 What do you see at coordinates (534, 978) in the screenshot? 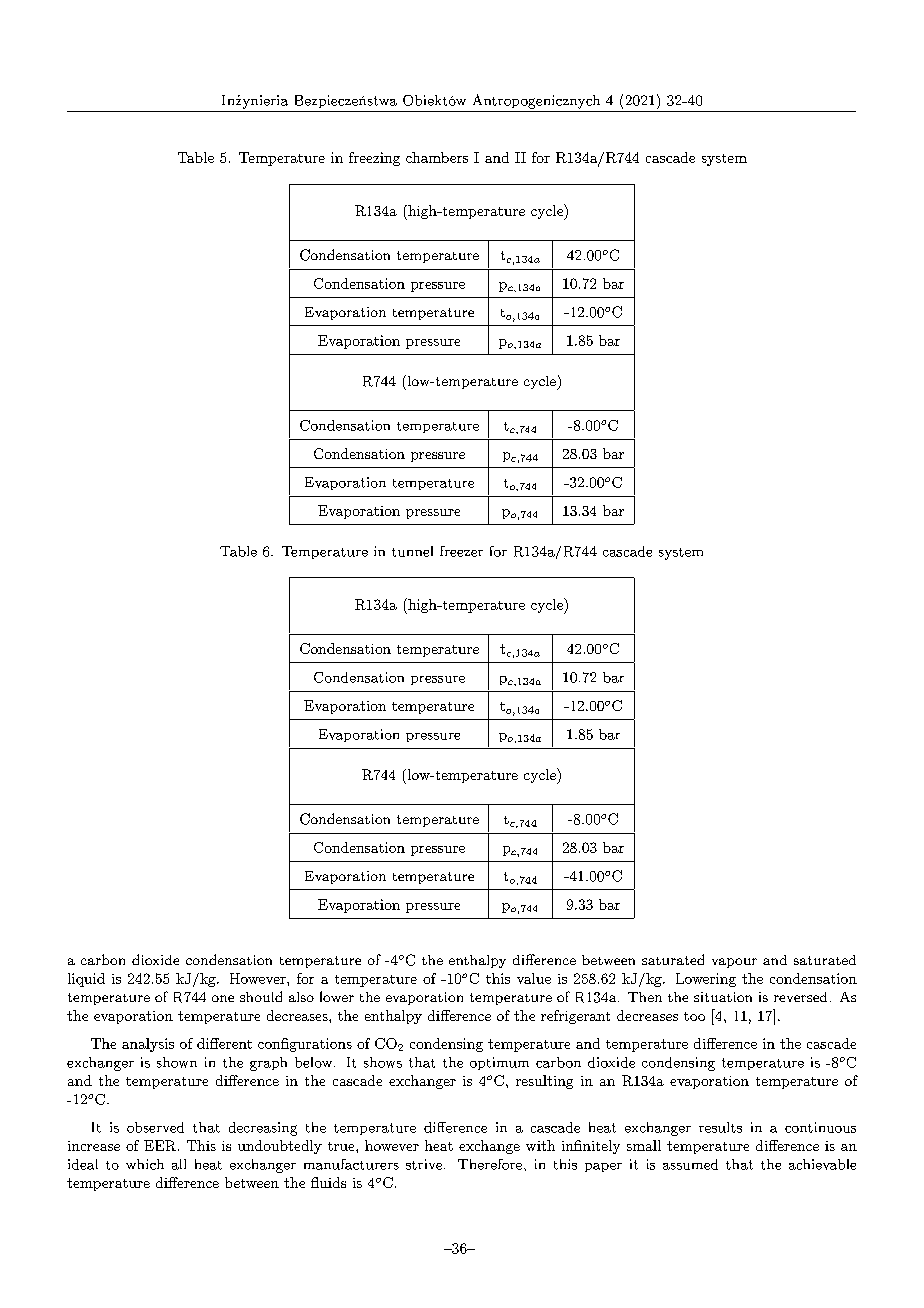
I see `value` at bounding box center [534, 978].
